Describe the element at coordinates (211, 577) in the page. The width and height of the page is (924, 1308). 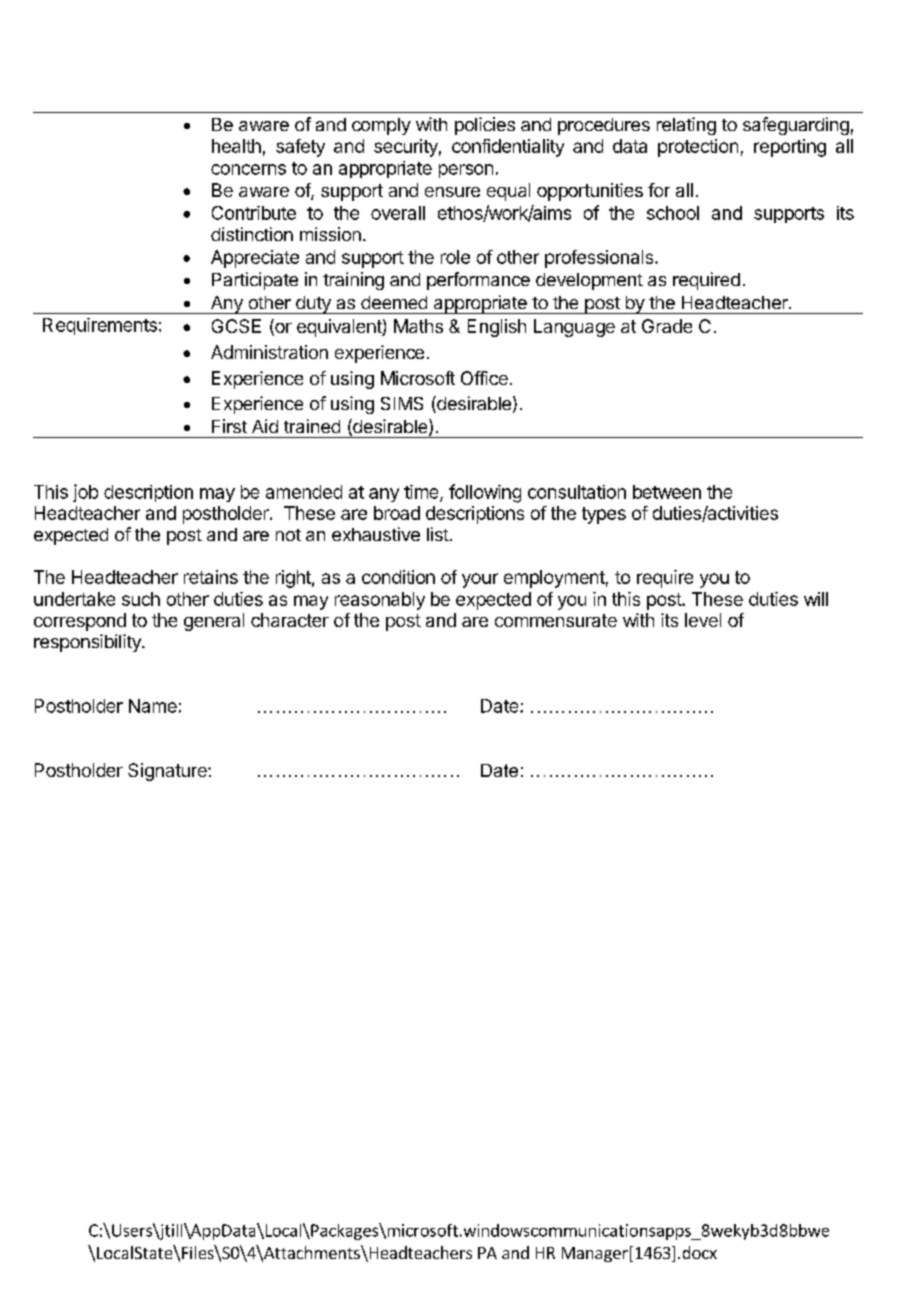
I see `retains` at that location.
